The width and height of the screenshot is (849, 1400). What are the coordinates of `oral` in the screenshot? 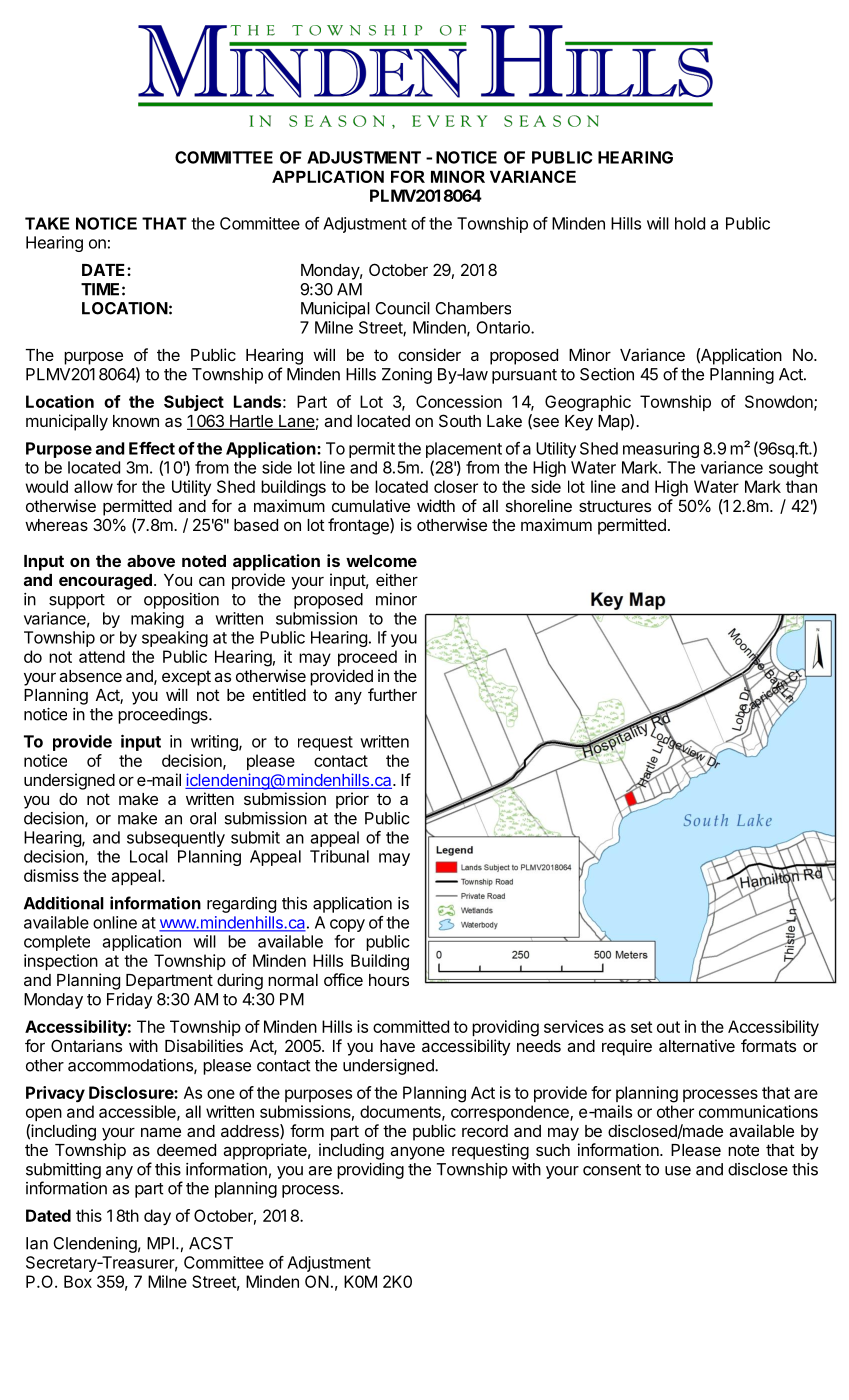 It's located at (203, 818).
